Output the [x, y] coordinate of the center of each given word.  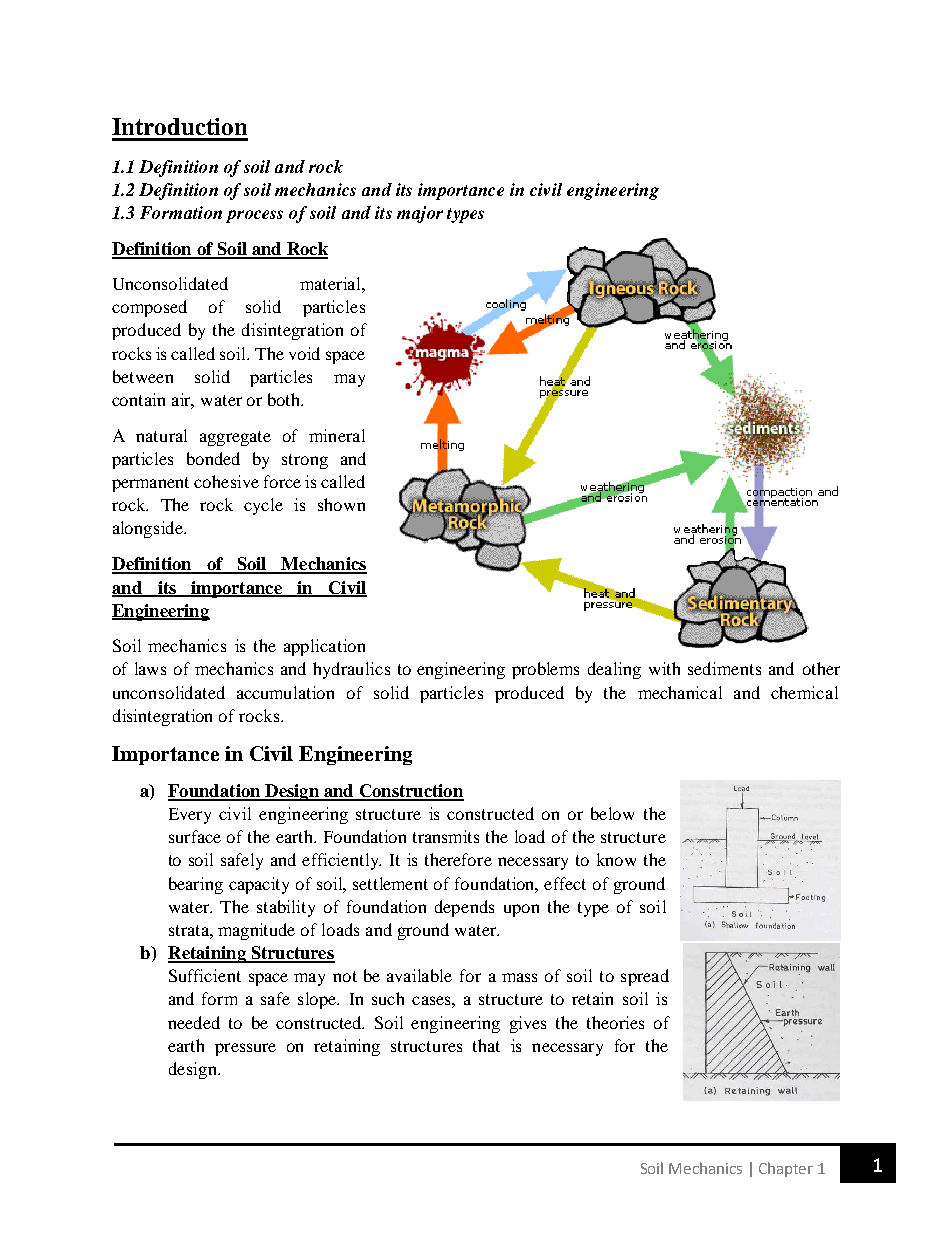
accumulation [285, 692]
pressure [245, 1049]
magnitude [256, 931]
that [486, 1045]
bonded [213, 458]
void [304, 353]
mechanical [680, 692]
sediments [724, 668]
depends [464, 908]
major [420, 214]
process [254, 216]
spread [645, 977]
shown [341, 504]
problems [545, 670]
